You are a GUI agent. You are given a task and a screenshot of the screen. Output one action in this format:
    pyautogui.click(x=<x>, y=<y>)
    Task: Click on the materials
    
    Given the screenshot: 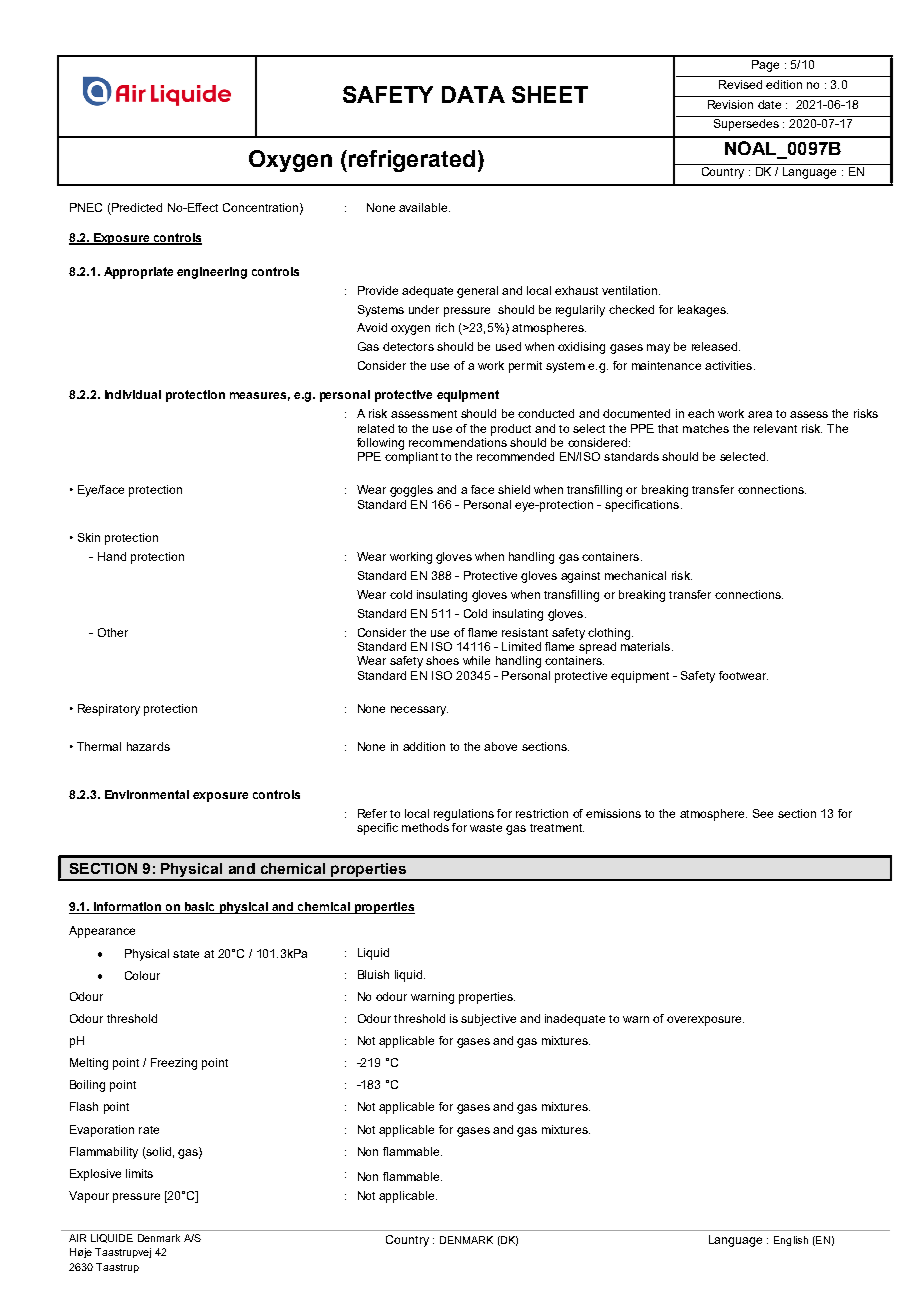 What is the action you would take?
    pyautogui.click(x=647, y=646)
